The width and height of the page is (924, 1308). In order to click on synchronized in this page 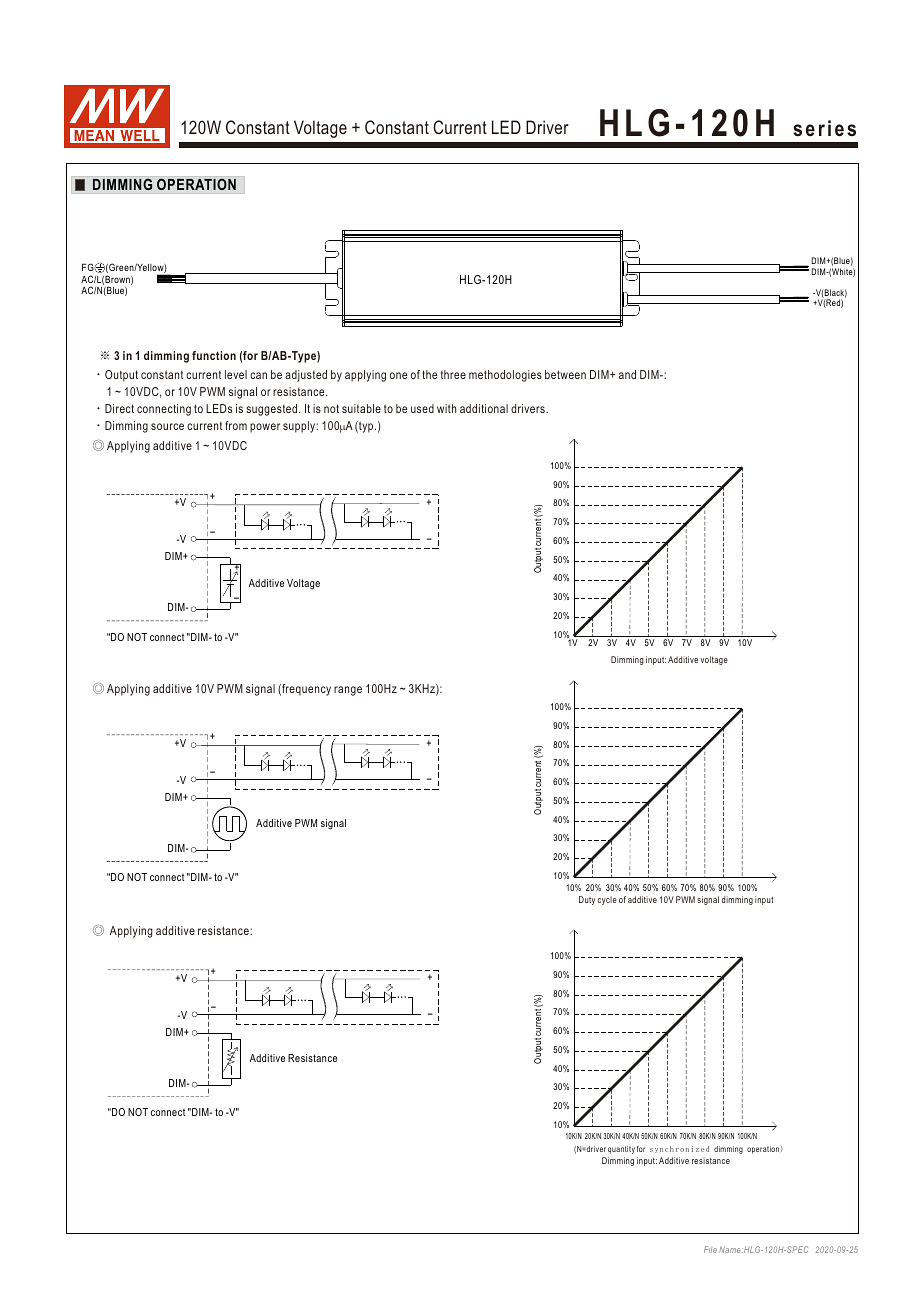, I will do `click(679, 1149)`.
